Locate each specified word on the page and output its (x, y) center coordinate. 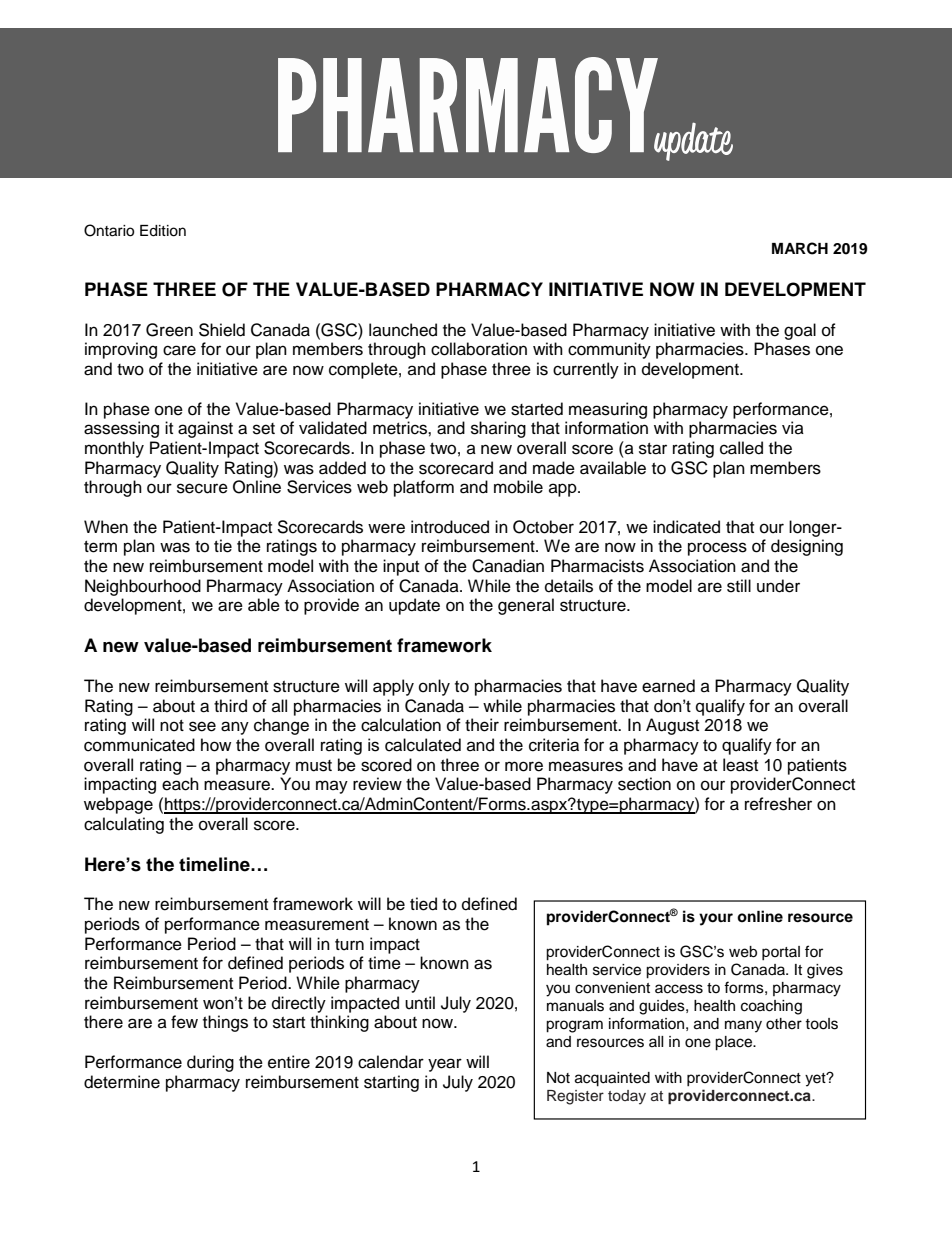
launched (403, 330)
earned (668, 686)
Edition (163, 231)
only (434, 687)
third (230, 706)
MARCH (800, 248)
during (210, 1063)
